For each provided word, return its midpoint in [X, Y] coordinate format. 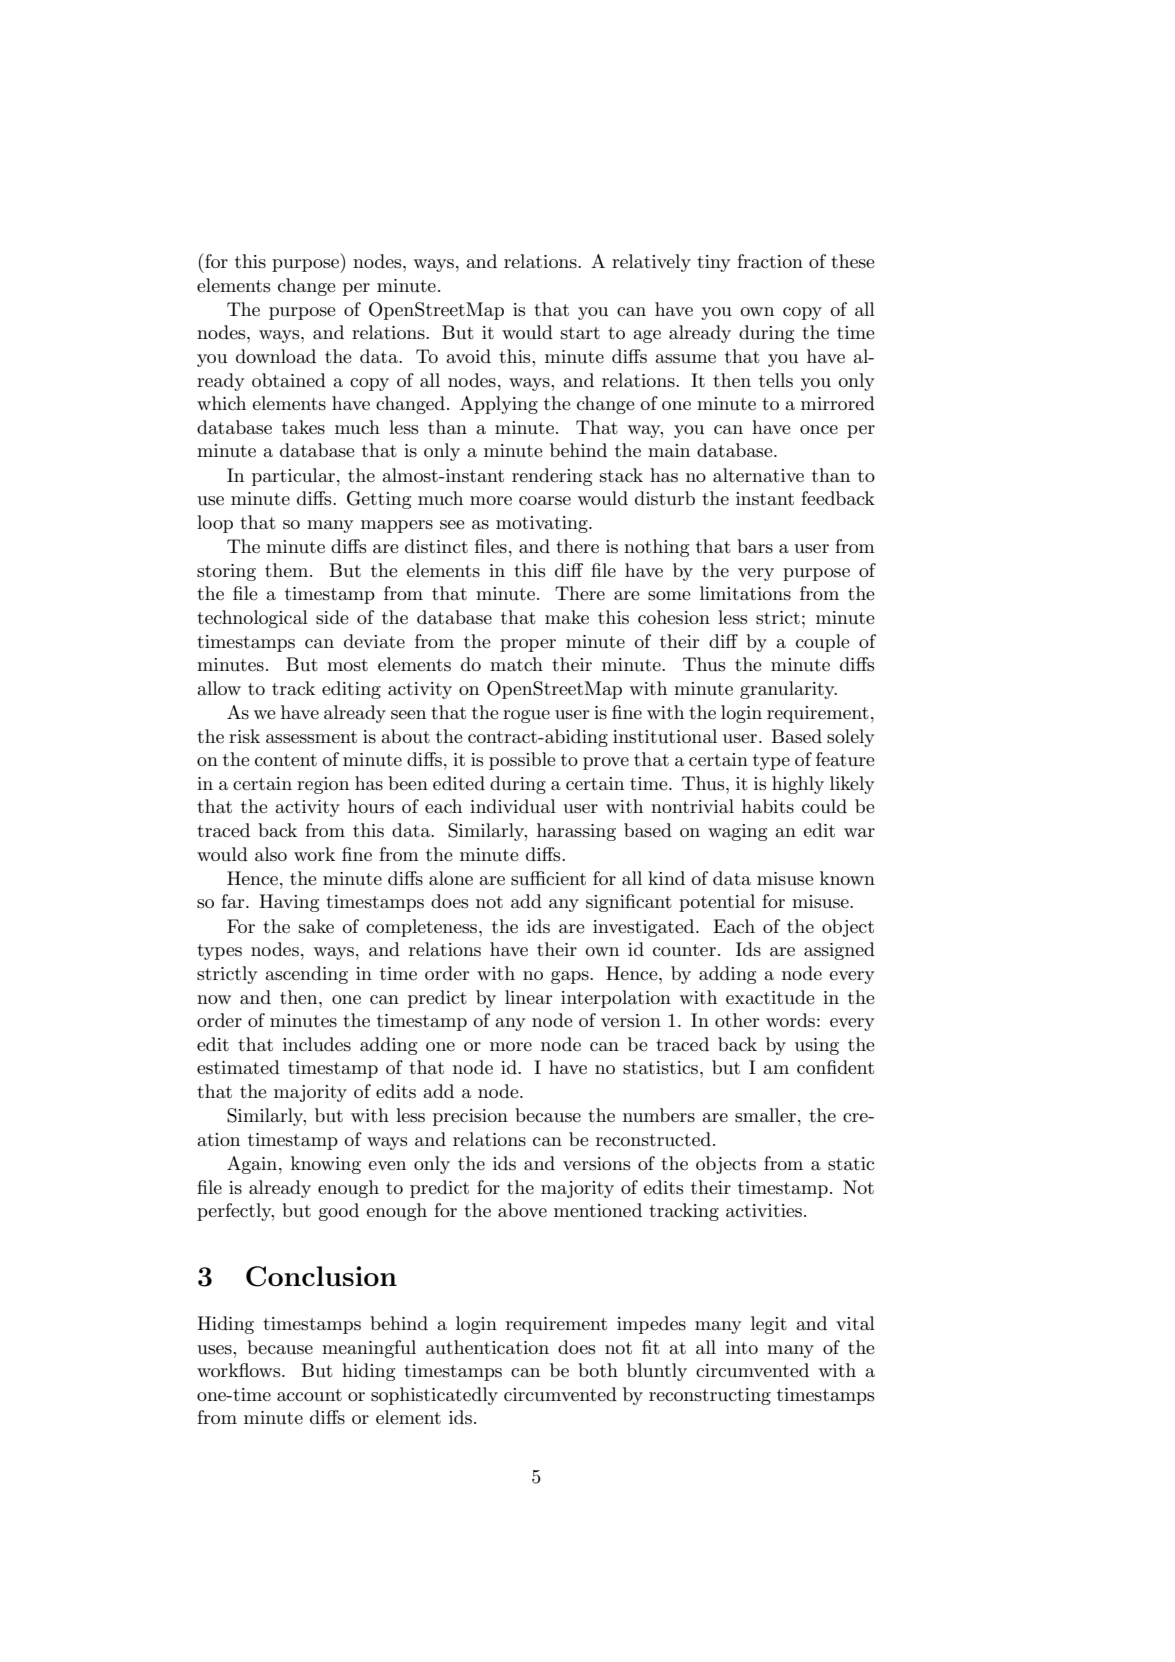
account [309, 1395]
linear [529, 997]
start [580, 333]
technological [252, 619]
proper [528, 645]
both [598, 1370]
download [276, 356]
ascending [306, 975]
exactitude [770, 997]
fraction [770, 261]
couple [823, 643]
